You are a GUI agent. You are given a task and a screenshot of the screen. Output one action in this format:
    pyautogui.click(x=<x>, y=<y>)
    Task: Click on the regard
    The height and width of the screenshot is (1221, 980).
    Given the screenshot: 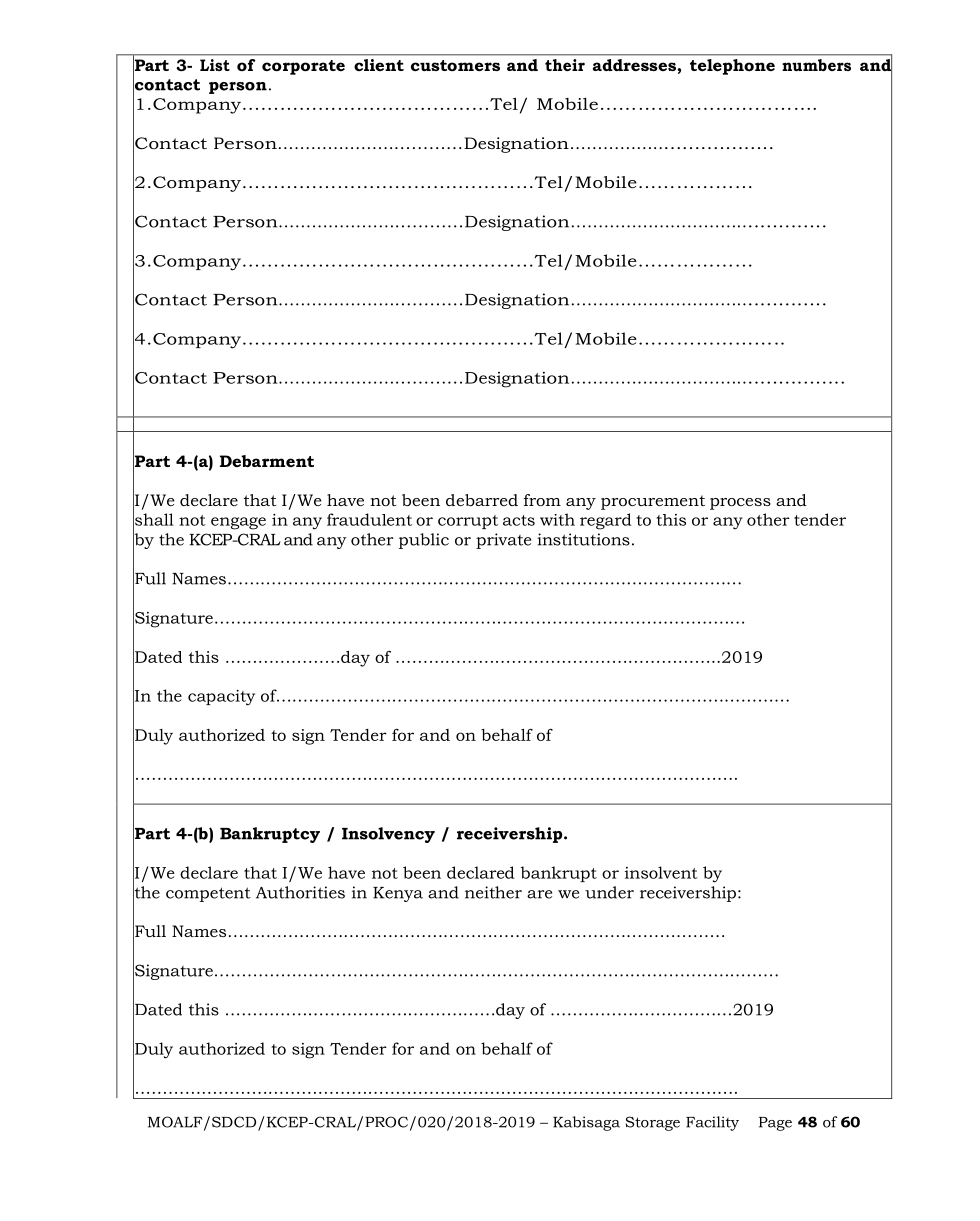 What is the action you would take?
    pyautogui.click(x=606, y=521)
